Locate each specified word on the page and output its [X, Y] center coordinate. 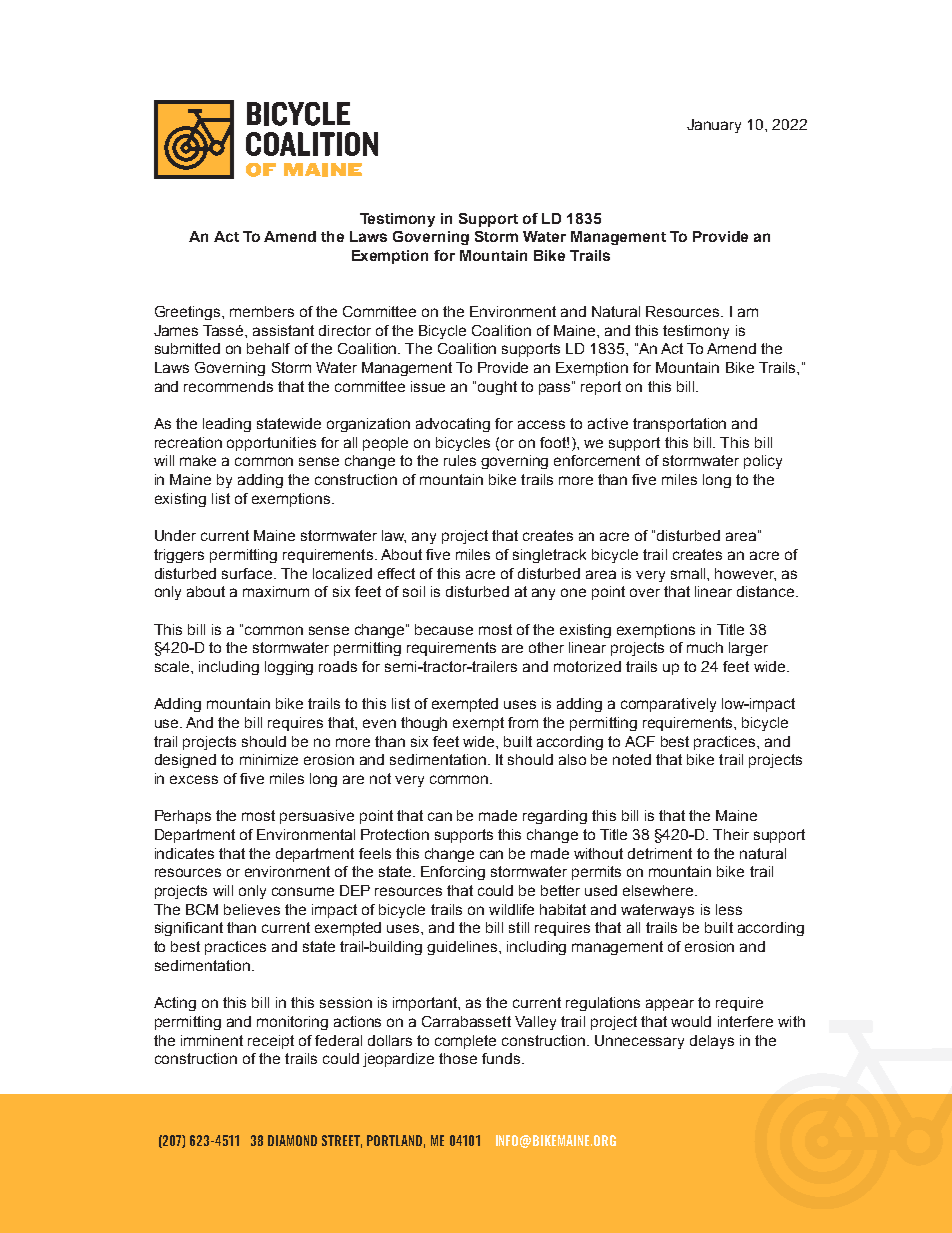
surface [248, 573]
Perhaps [183, 817]
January [714, 126]
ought [497, 388]
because [444, 629]
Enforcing [453, 873]
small [689, 573]
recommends [228, 386]
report [601, 388]
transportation [679, 425]
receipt [271, 1042]
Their [731, 834]
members [262, 311]
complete [465, 1042]
